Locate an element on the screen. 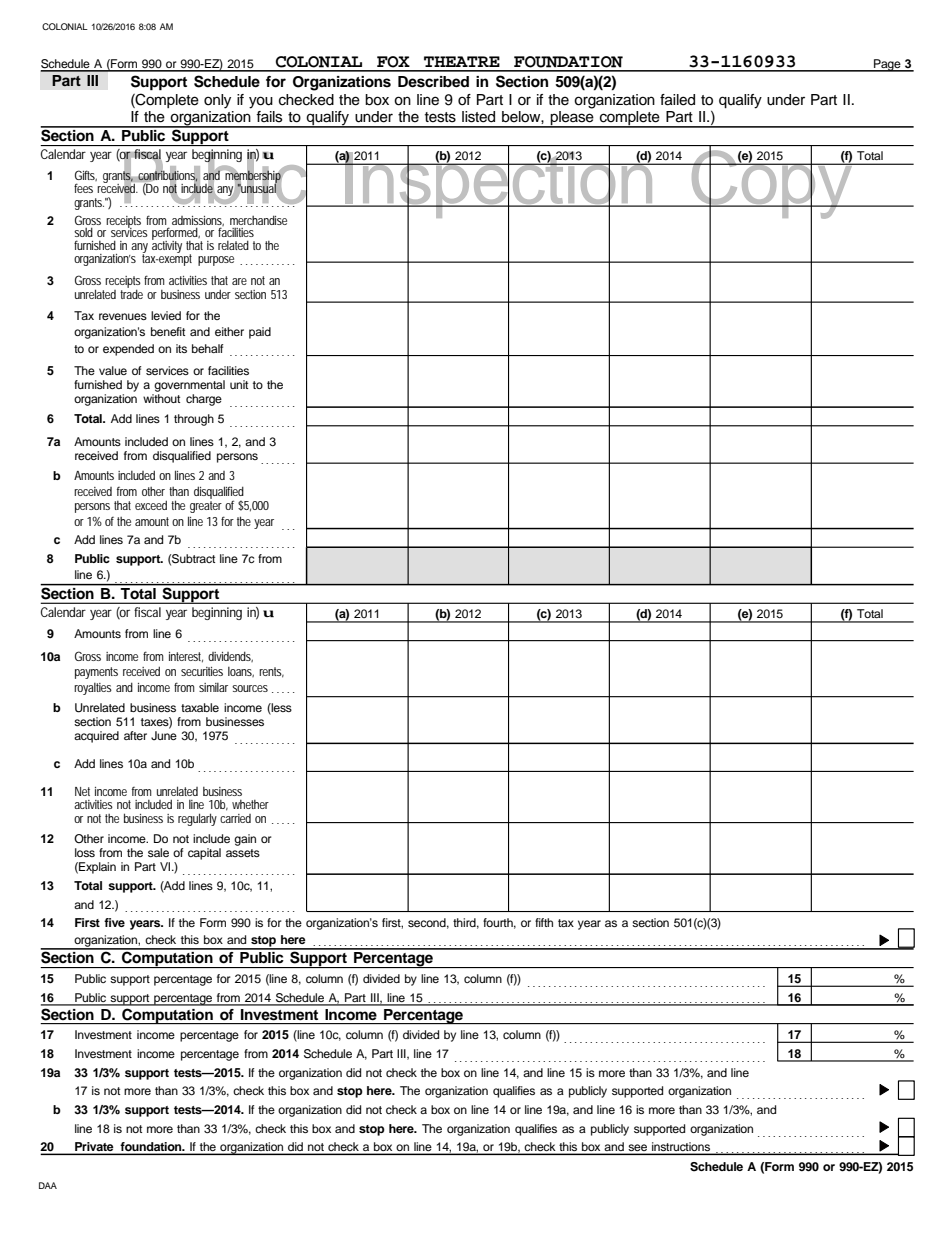 The height and width of the screenshot is (1233, 952). failed is located at coordinates (677, 100).
